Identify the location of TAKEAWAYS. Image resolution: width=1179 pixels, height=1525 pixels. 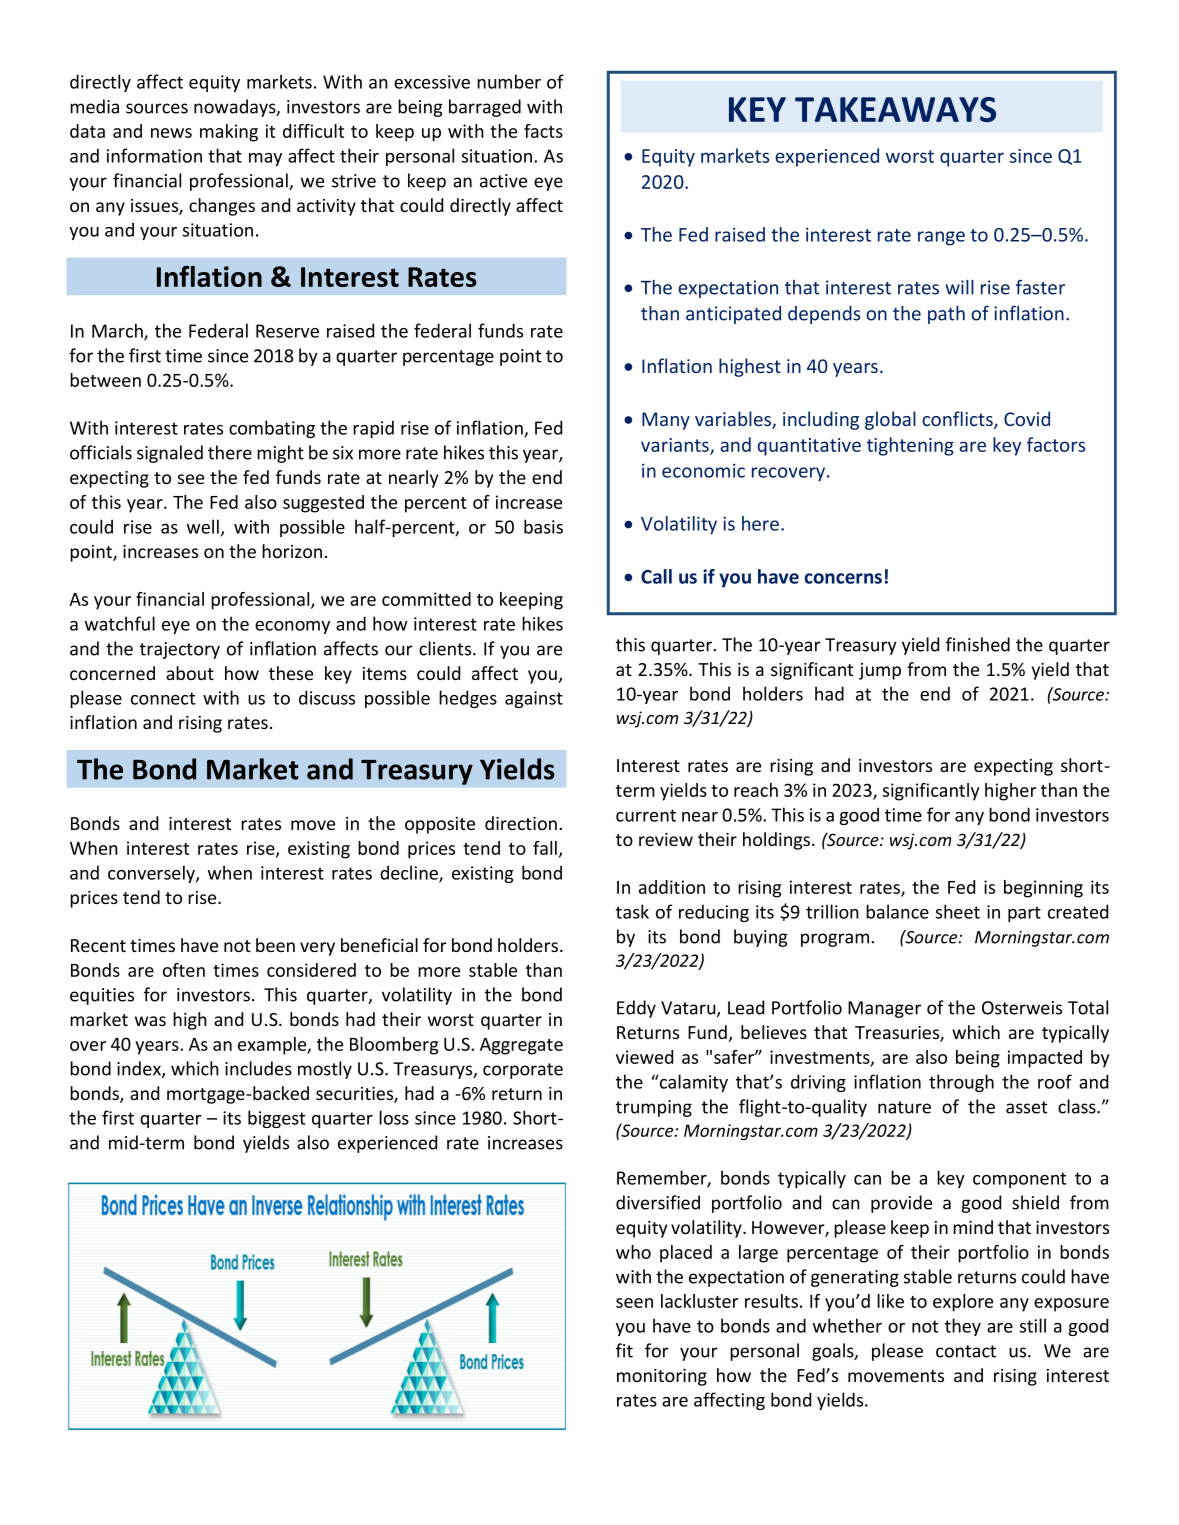
(895, 109).
